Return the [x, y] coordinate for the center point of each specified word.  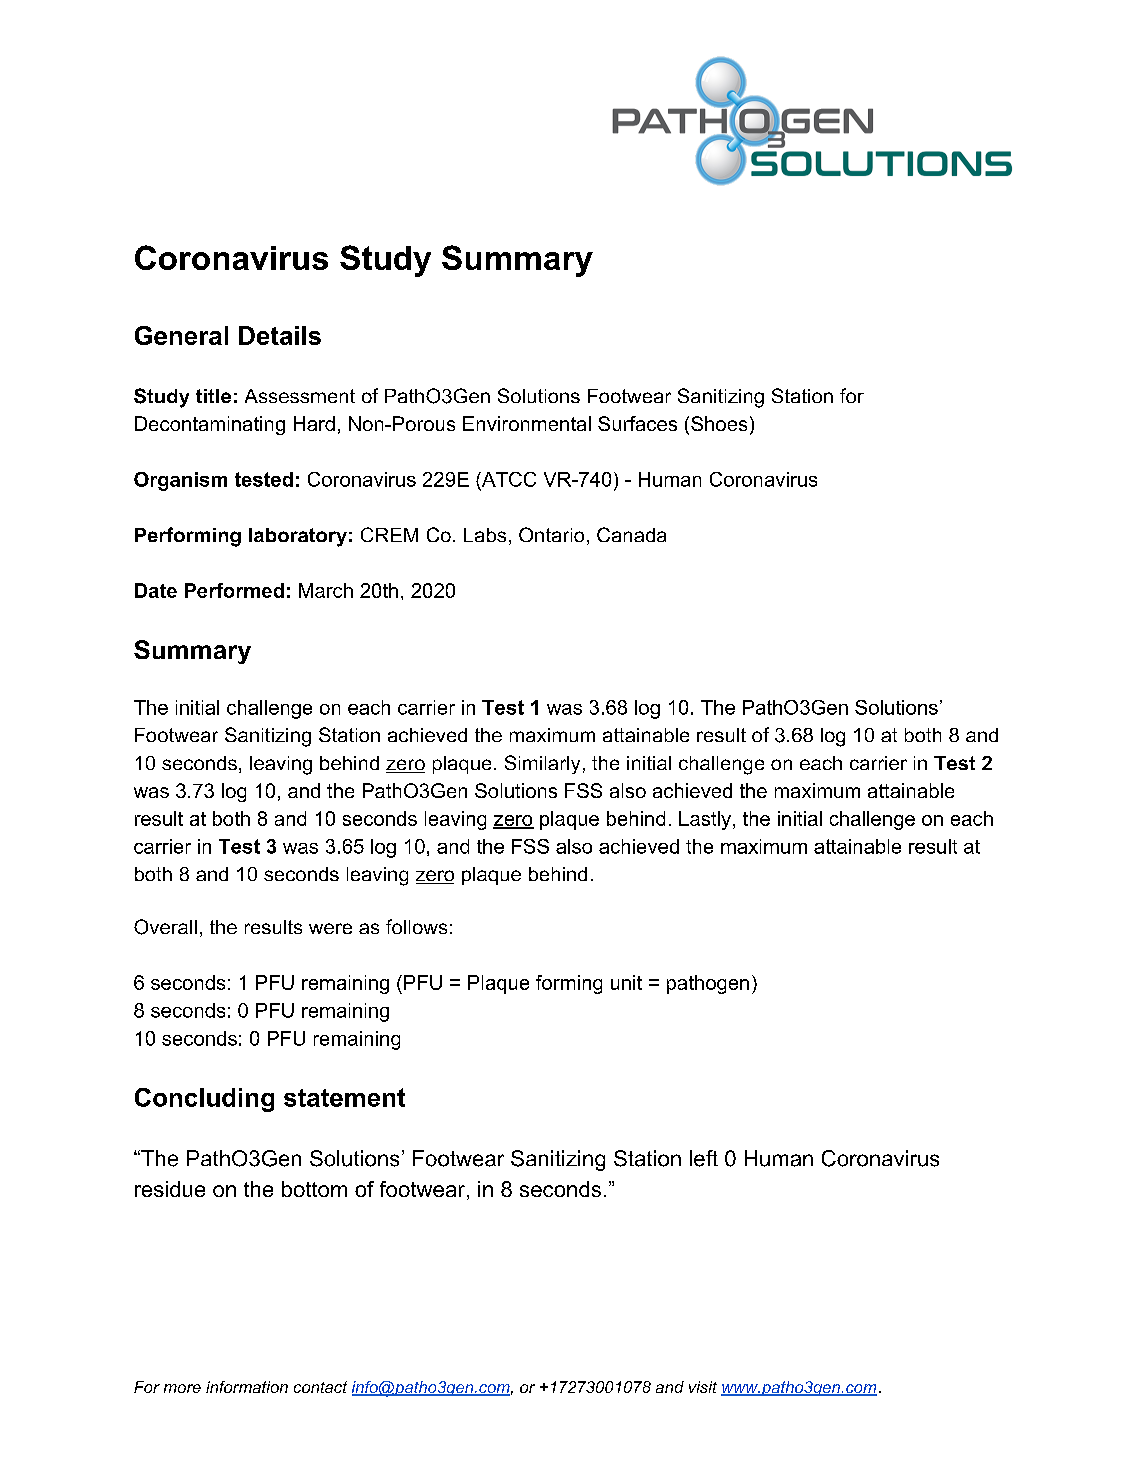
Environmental [527, 423]
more [182, 1388]
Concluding [204, 1100]
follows [416, 926]
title [213, 396]
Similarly [542, 764]
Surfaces [637, 423]
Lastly [706, 820]
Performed [234, 590]
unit [626, 982]
